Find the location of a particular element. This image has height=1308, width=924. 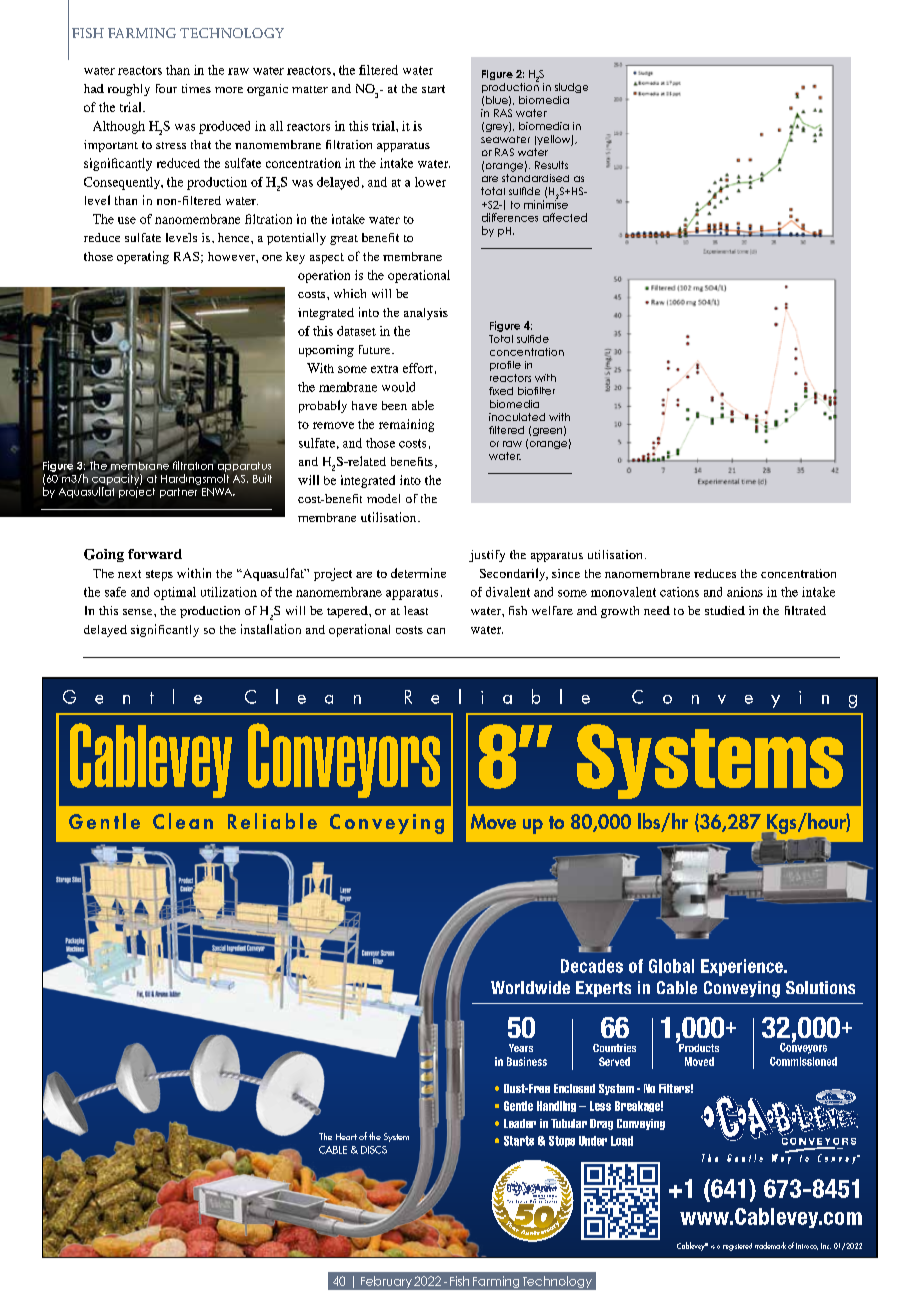

least is located at coordinates (416, 610).
